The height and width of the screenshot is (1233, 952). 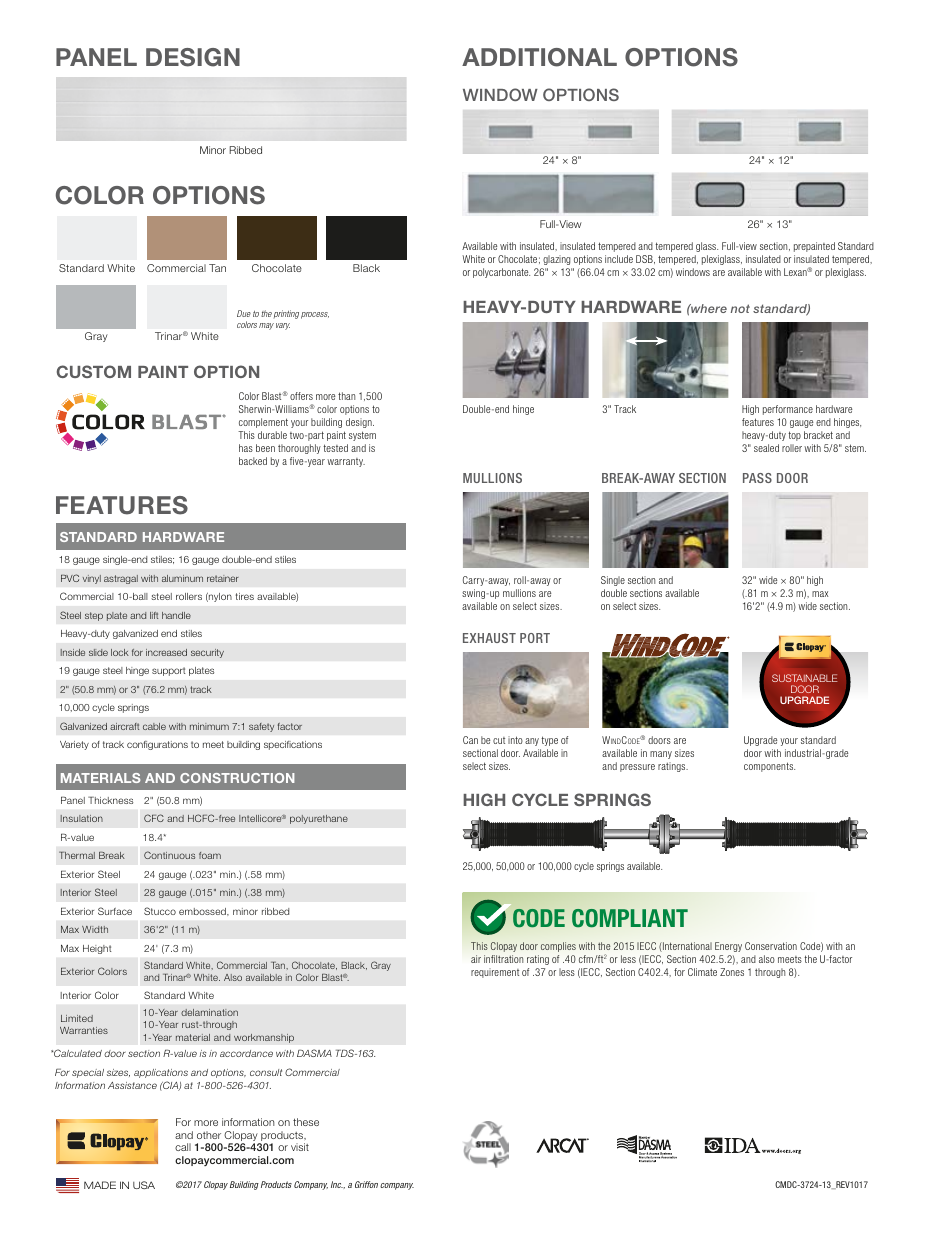 I want to click on Thickness, so click(x=110, y=800).
